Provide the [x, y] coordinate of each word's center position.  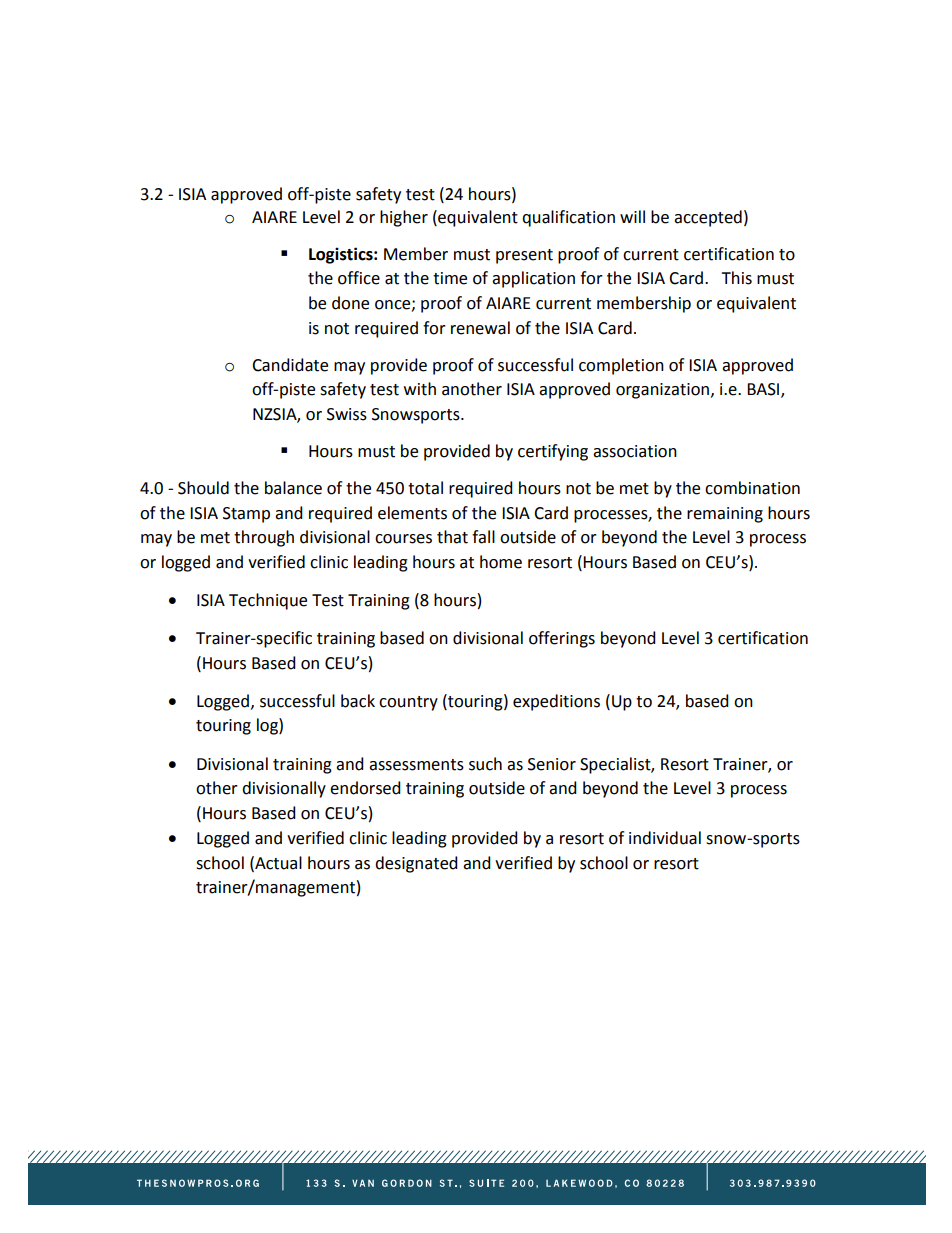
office [359, 278]
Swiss [347, 414]
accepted [708, 218]
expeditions [556, 702]
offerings [562, 639]
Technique [268, 601]
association [635, 451]
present [524, 256]
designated [416, 864]
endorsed [365, 788]
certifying [553, 452]
